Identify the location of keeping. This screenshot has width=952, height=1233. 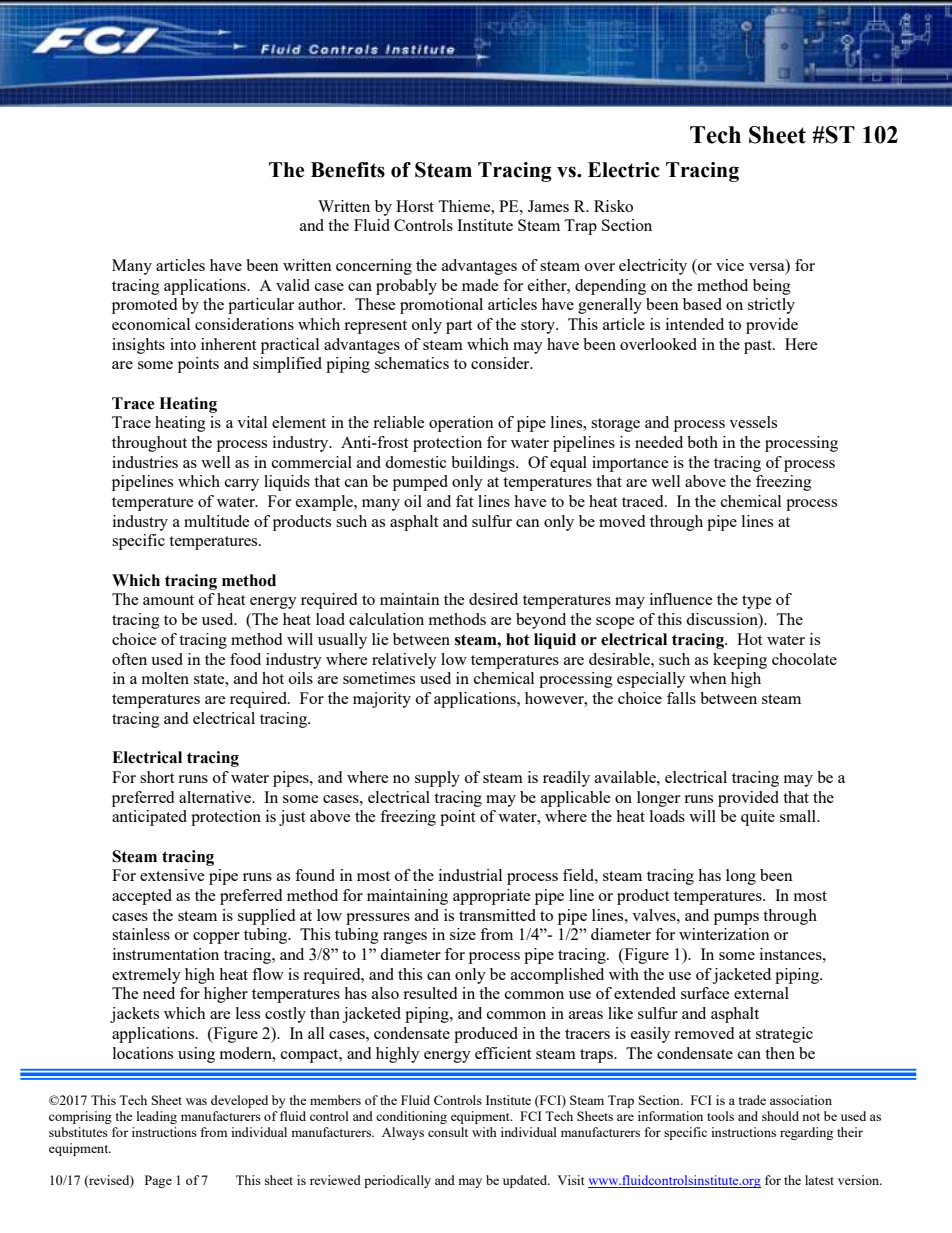
(740, 661).
